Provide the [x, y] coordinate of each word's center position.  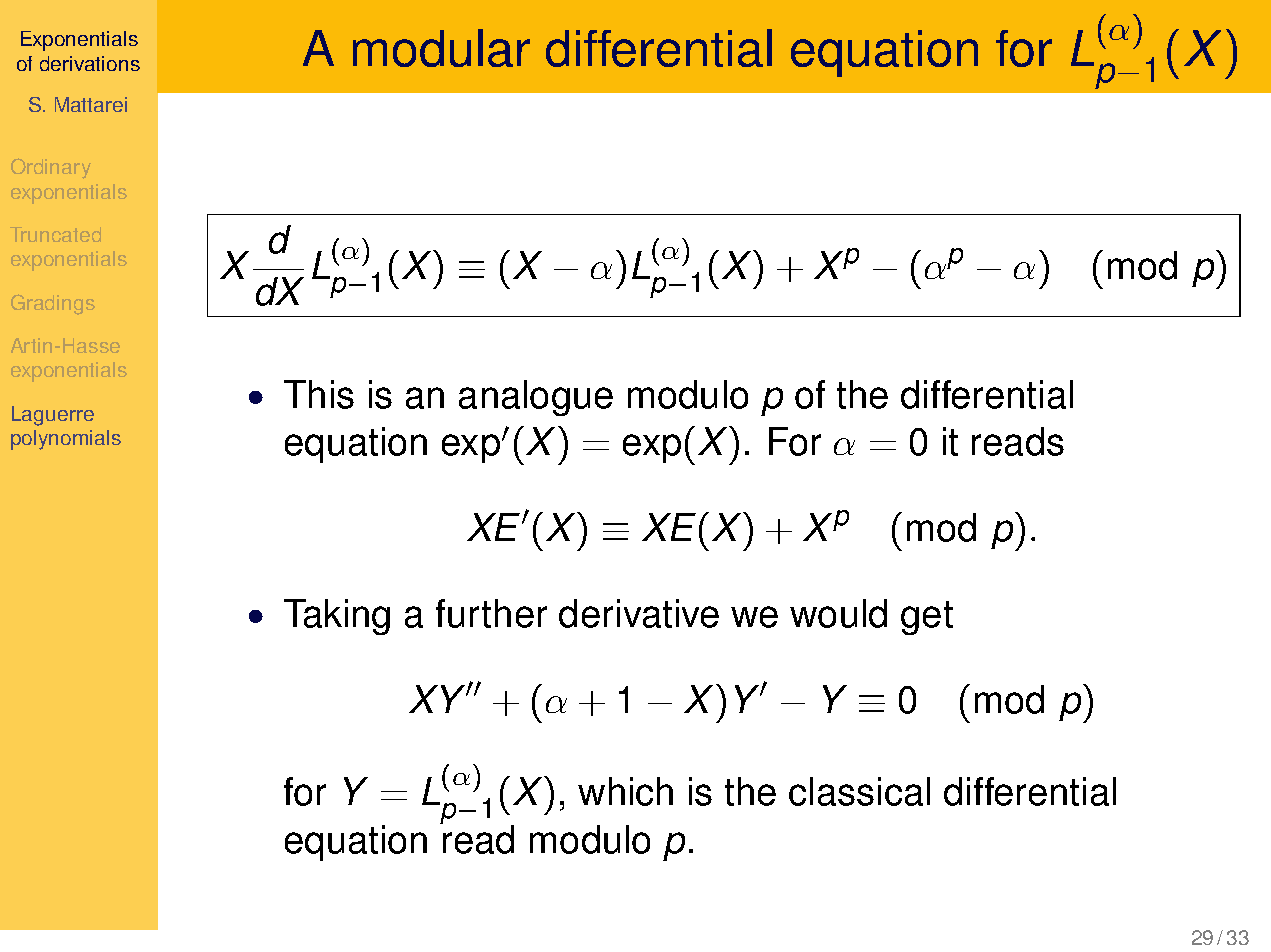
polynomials [66, 440]
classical [859, 791]
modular [441, 48]
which [625, 791]
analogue [536, 398]
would [838, 613]
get [927, 618]
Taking [337, 617]
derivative [639, 613]
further [491, 613]
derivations [90, 63]
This [319, 394]
